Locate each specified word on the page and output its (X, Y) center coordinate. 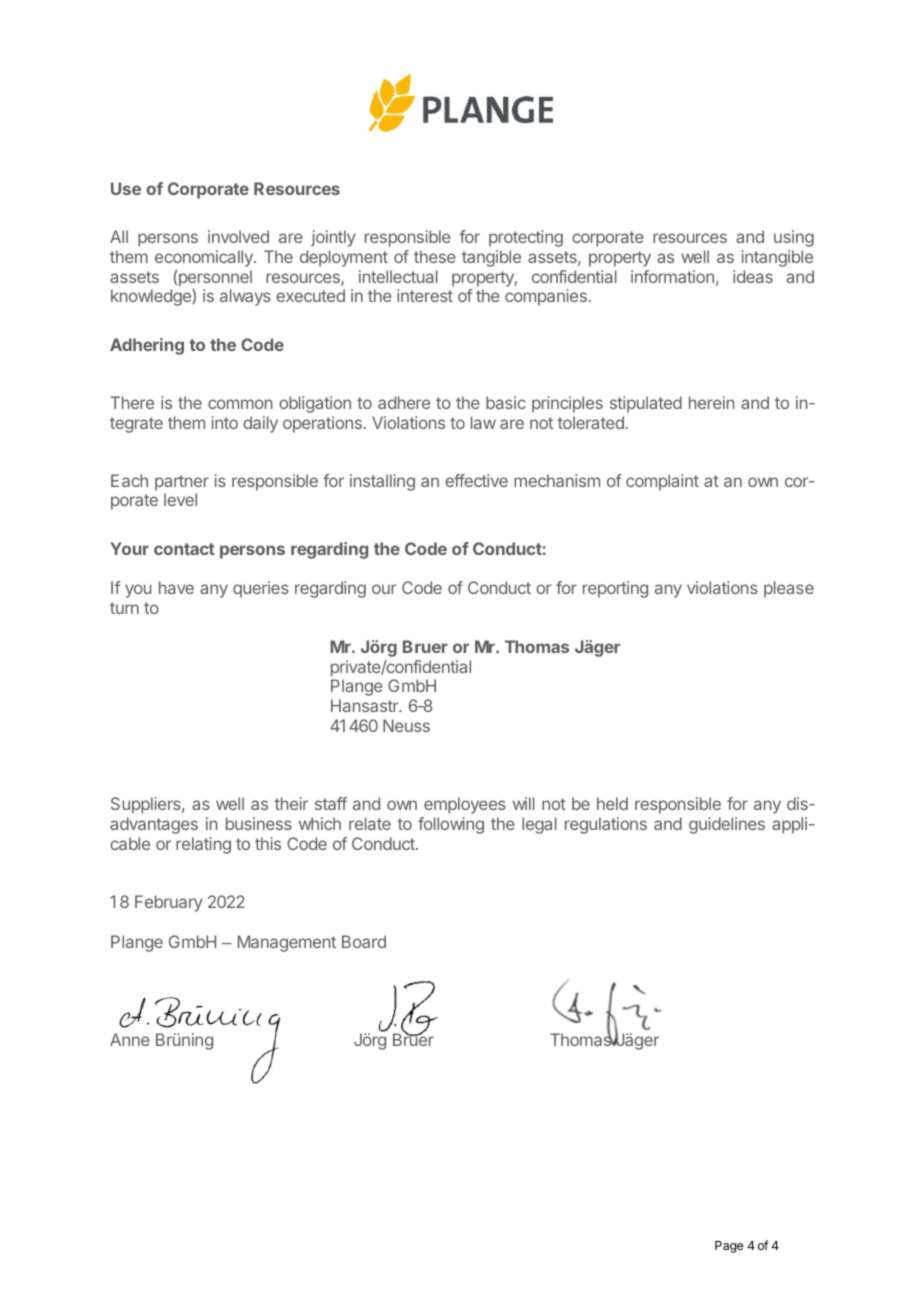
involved (238, 236)
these (435, 256)
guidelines (727, 825)
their (291, 803)
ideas (753, 276)
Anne (130, 1039)
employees (465, 805)
